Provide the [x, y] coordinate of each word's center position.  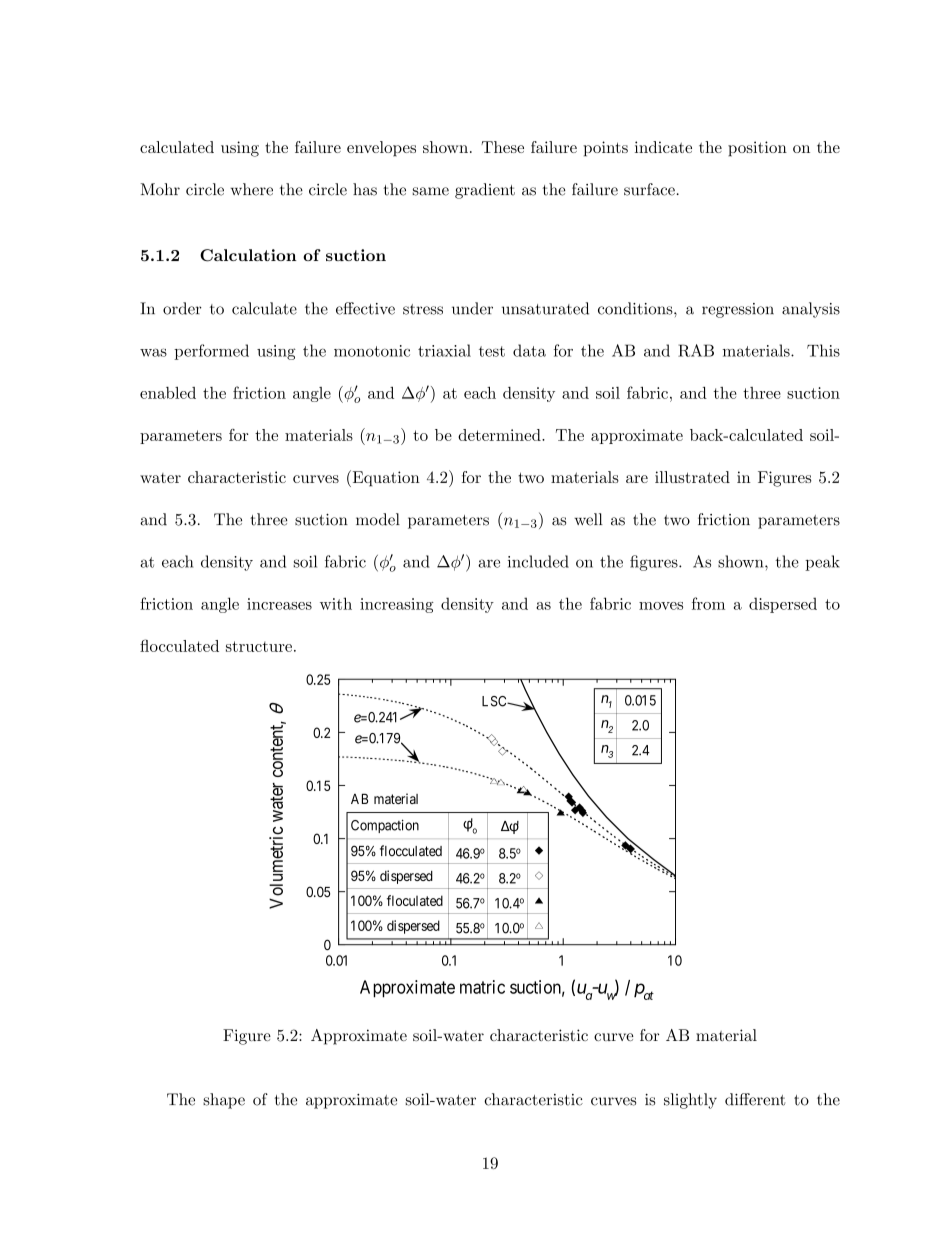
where [251, 189]
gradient [485, 191]
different [755, 1099]
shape [224, 1101]
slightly [690, 1101]
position [757, 149]
